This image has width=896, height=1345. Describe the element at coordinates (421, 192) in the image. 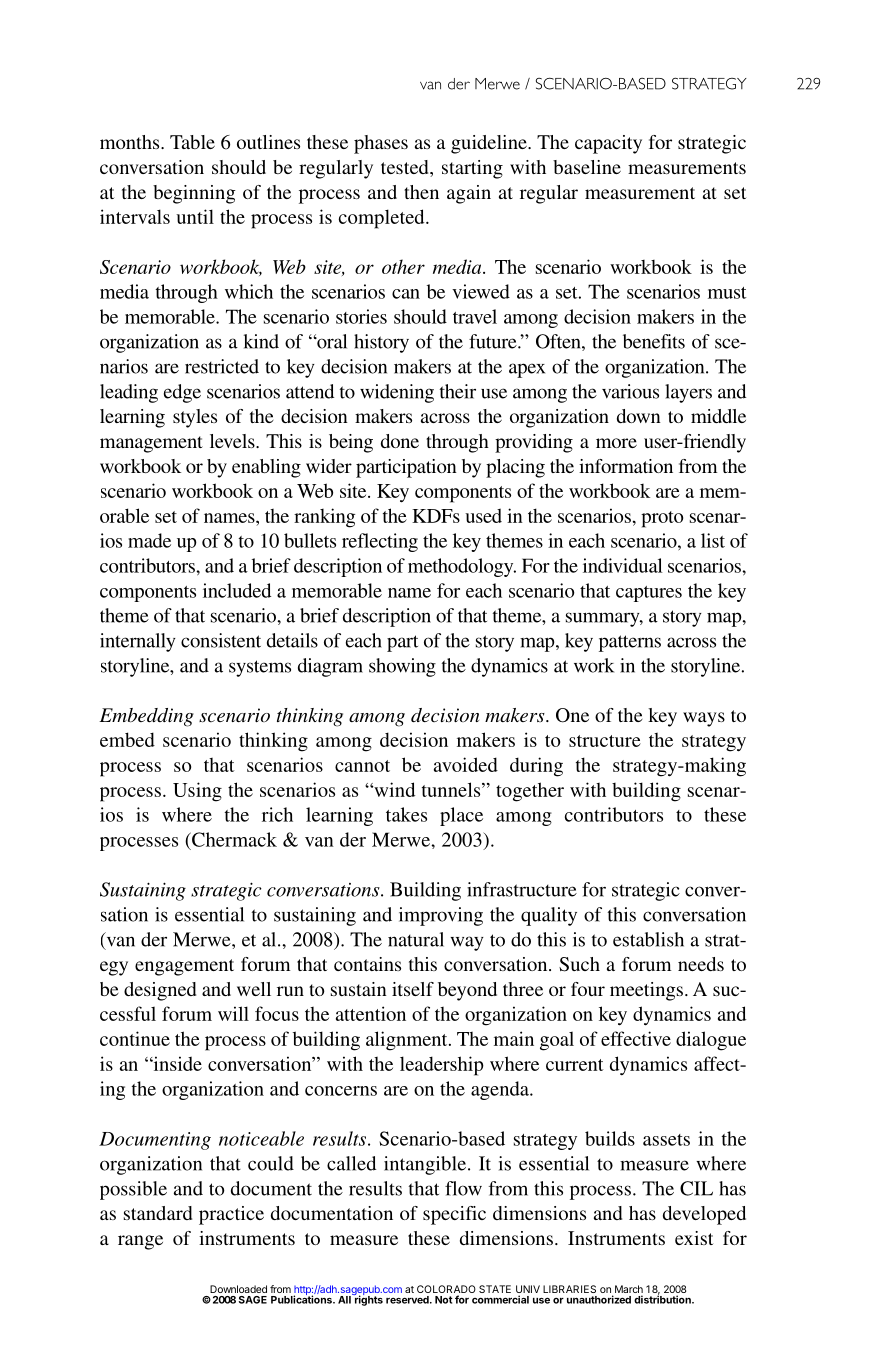

I see `then` at that location.
